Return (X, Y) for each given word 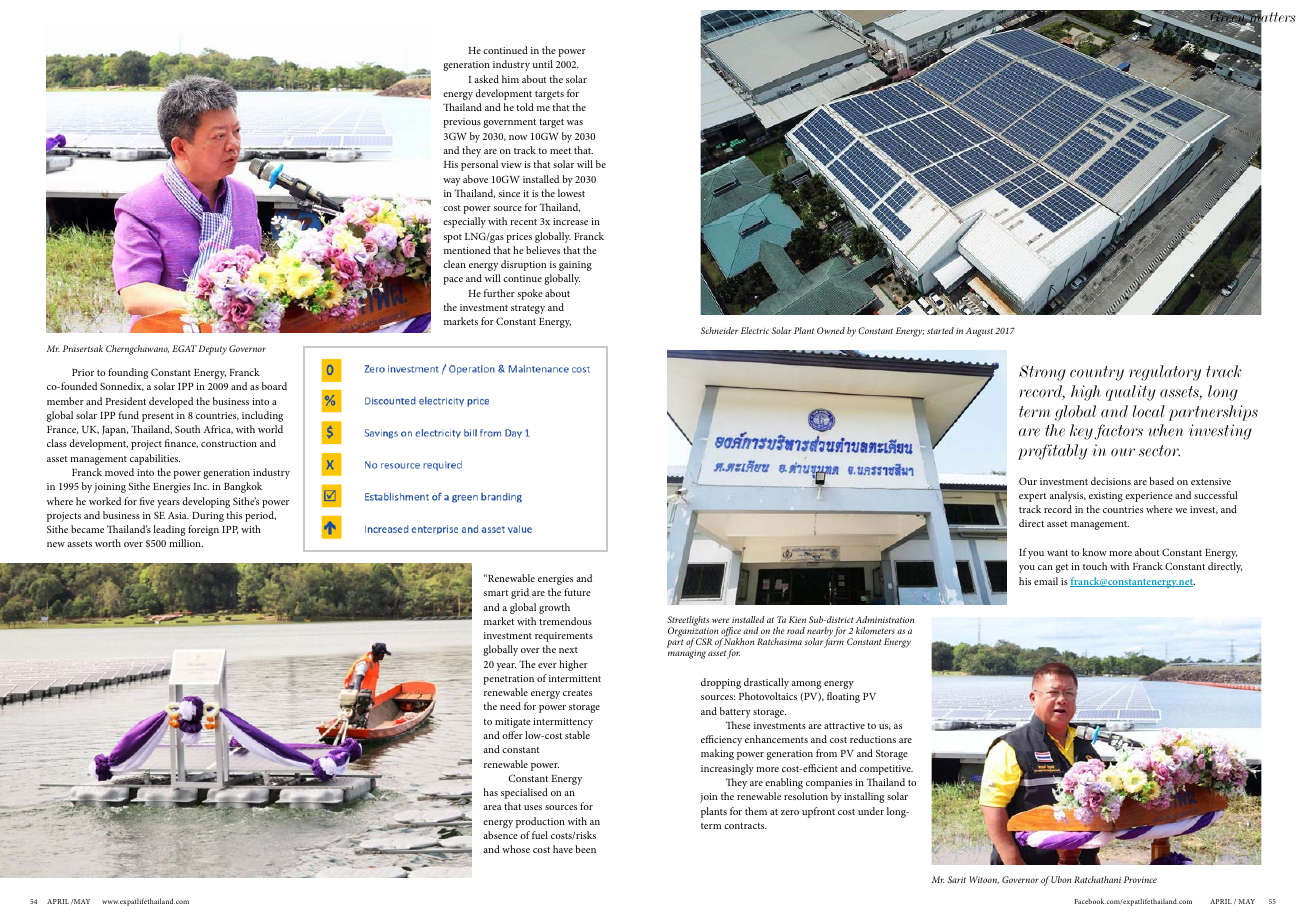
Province (1140, 879)
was (575, 122)
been (585, 849)
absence (500, 835)
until (543, 64)
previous (462, 123)
